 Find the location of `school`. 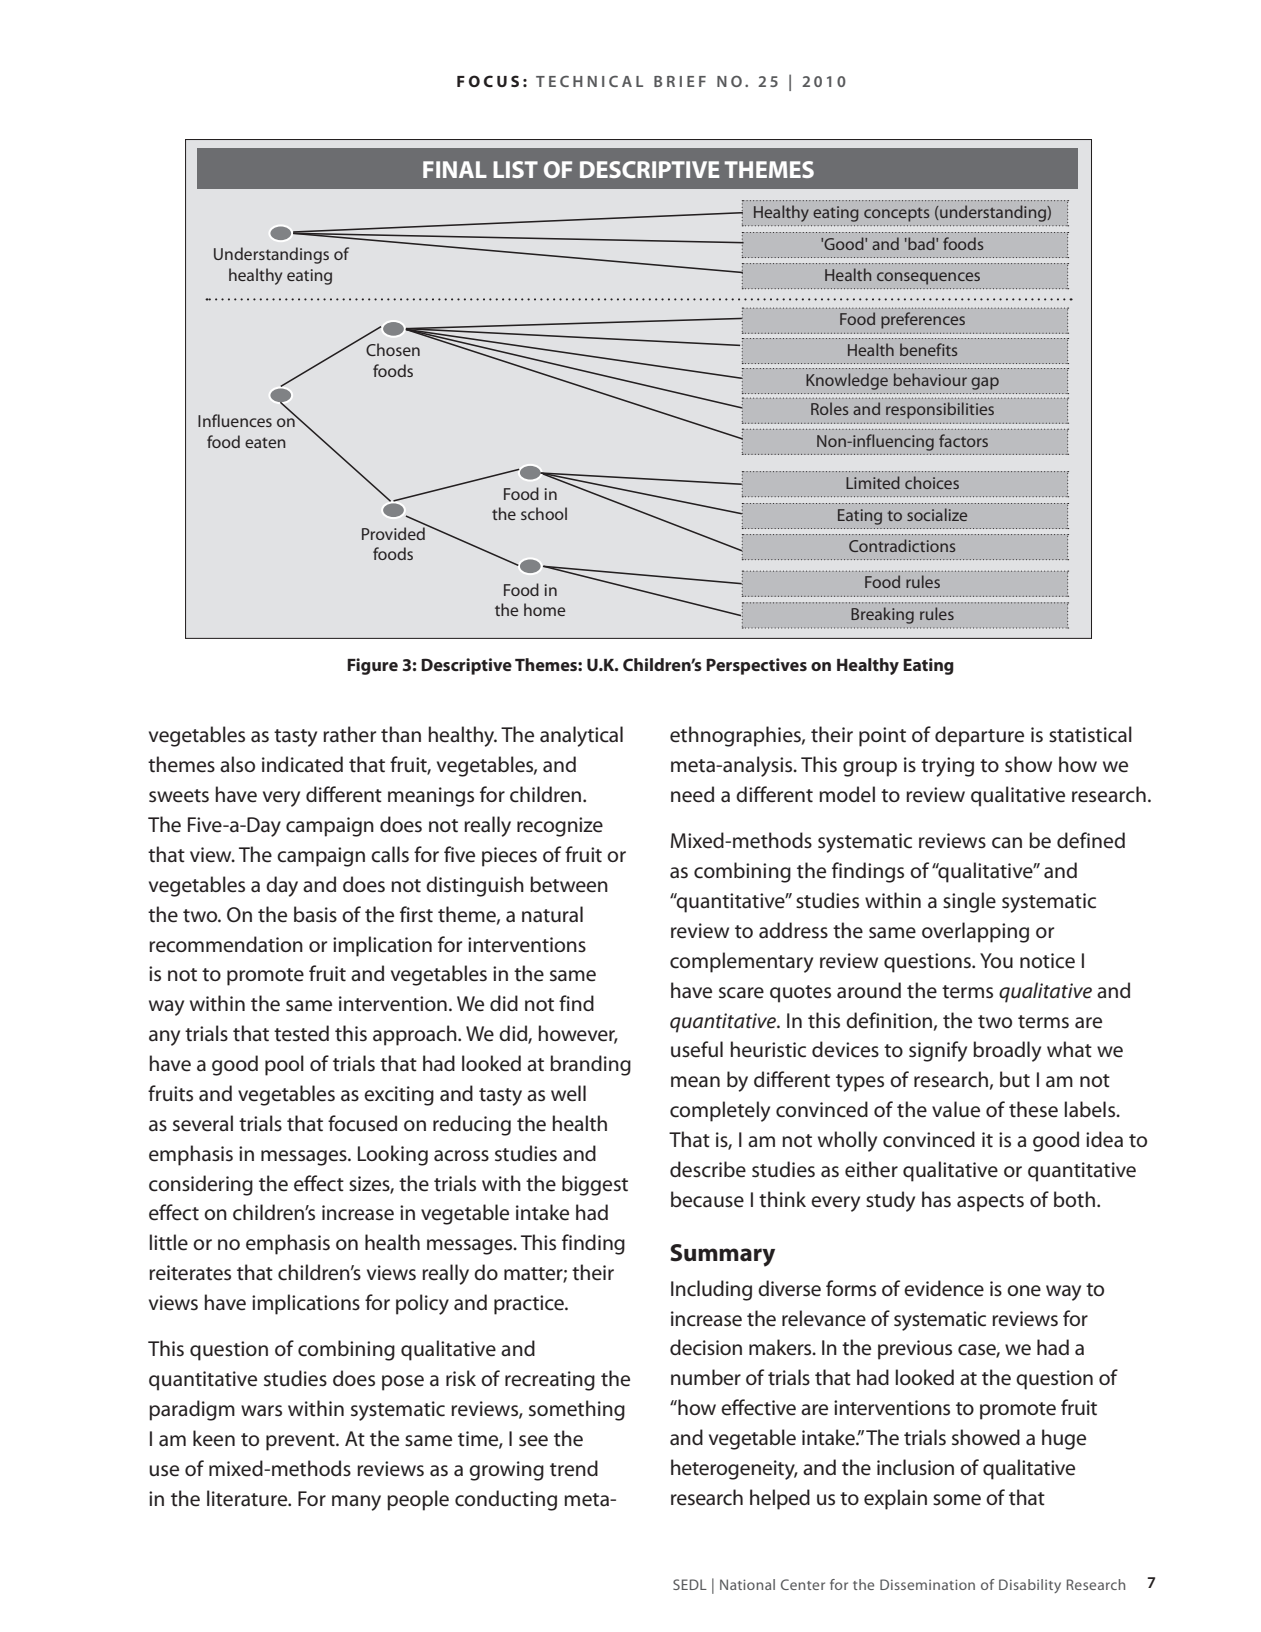

school is located at coordinates (544, 513).
